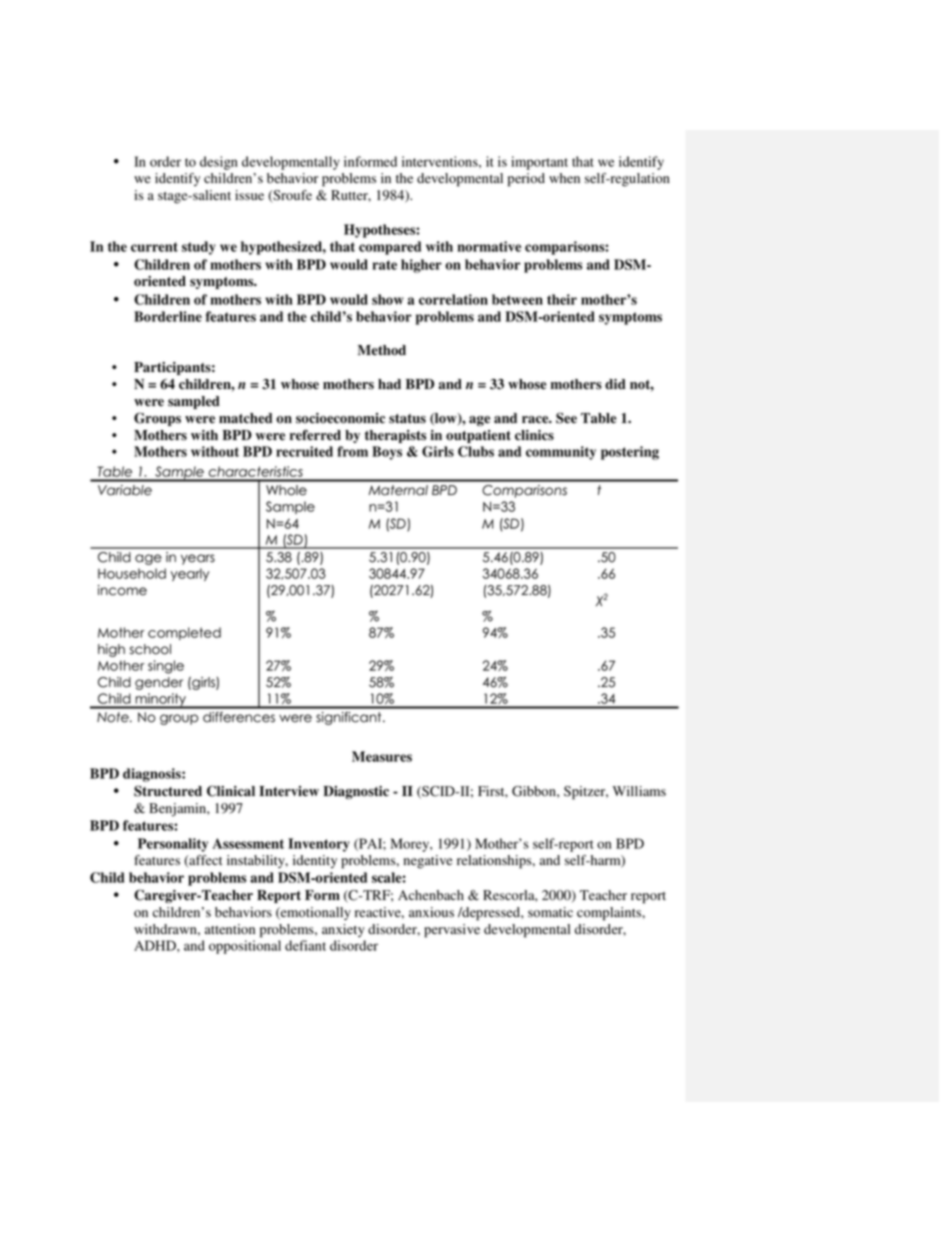 This document has width=952, height=1233. Describe the element at coordinates (245, 418) in the document. I see `matched` at that location.
